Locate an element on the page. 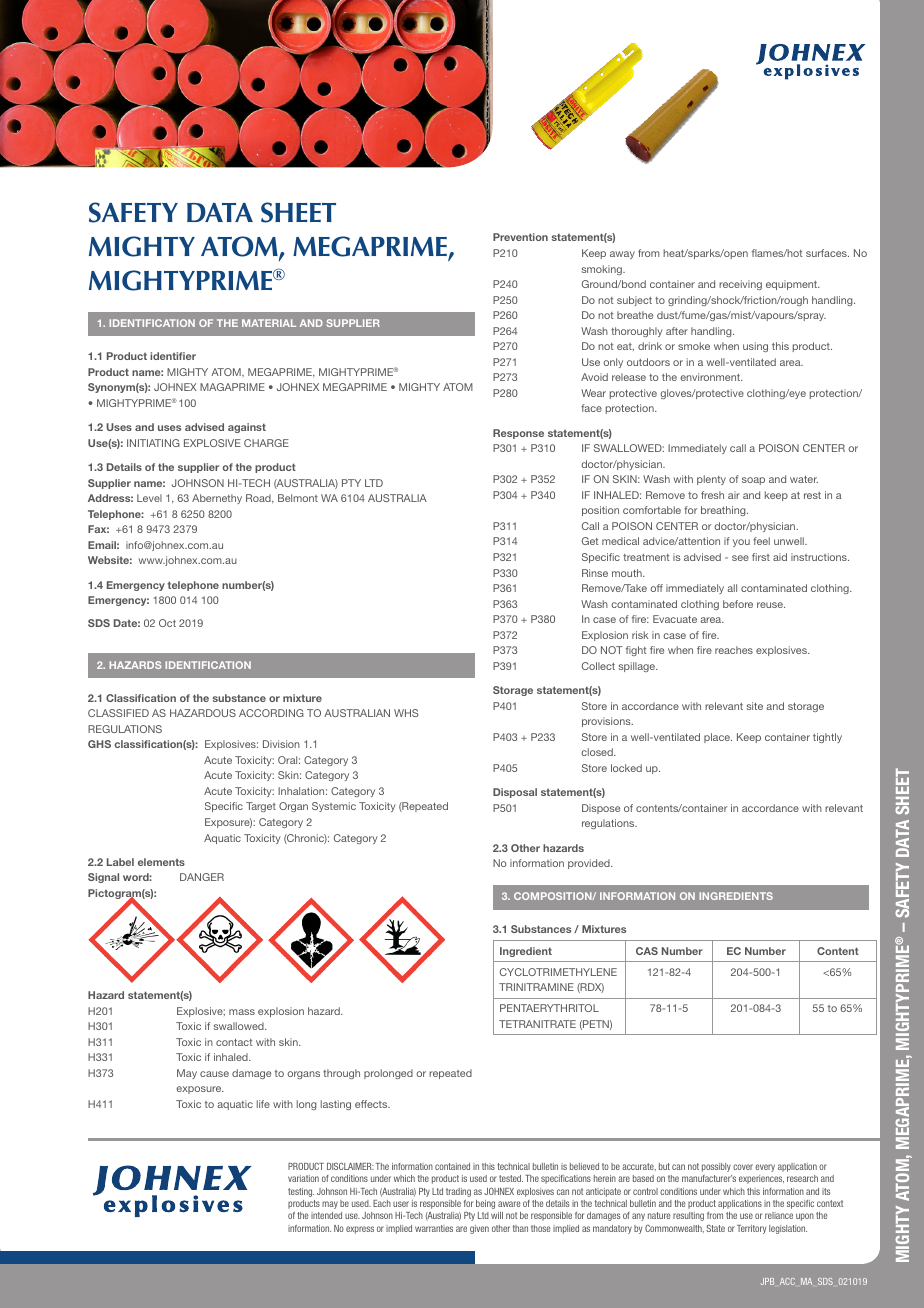 The height and width of the document is (1308, 924). Abernethy is located at coordinates (217, 499).
